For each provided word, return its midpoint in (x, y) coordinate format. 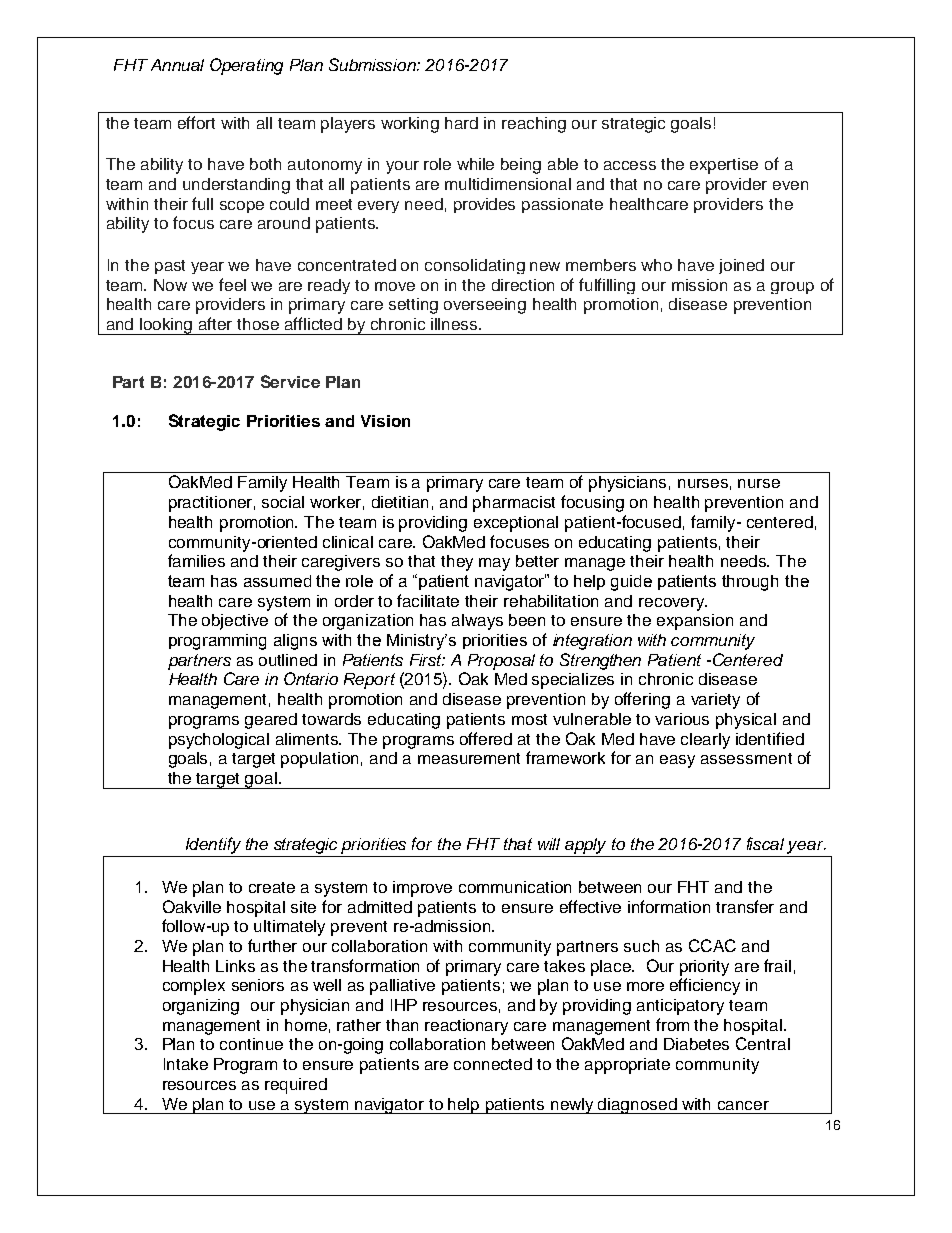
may (494, 564)
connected (493, 1064)
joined (741, 266)
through (750, 583)
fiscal (765, 843)
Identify (213, 845)
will (549, 844)
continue (251, 1044)
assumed (277, 581)
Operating (246, 66)
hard (461, 123)
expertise (724, 166)
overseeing (485, 306)
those (258, 324)
